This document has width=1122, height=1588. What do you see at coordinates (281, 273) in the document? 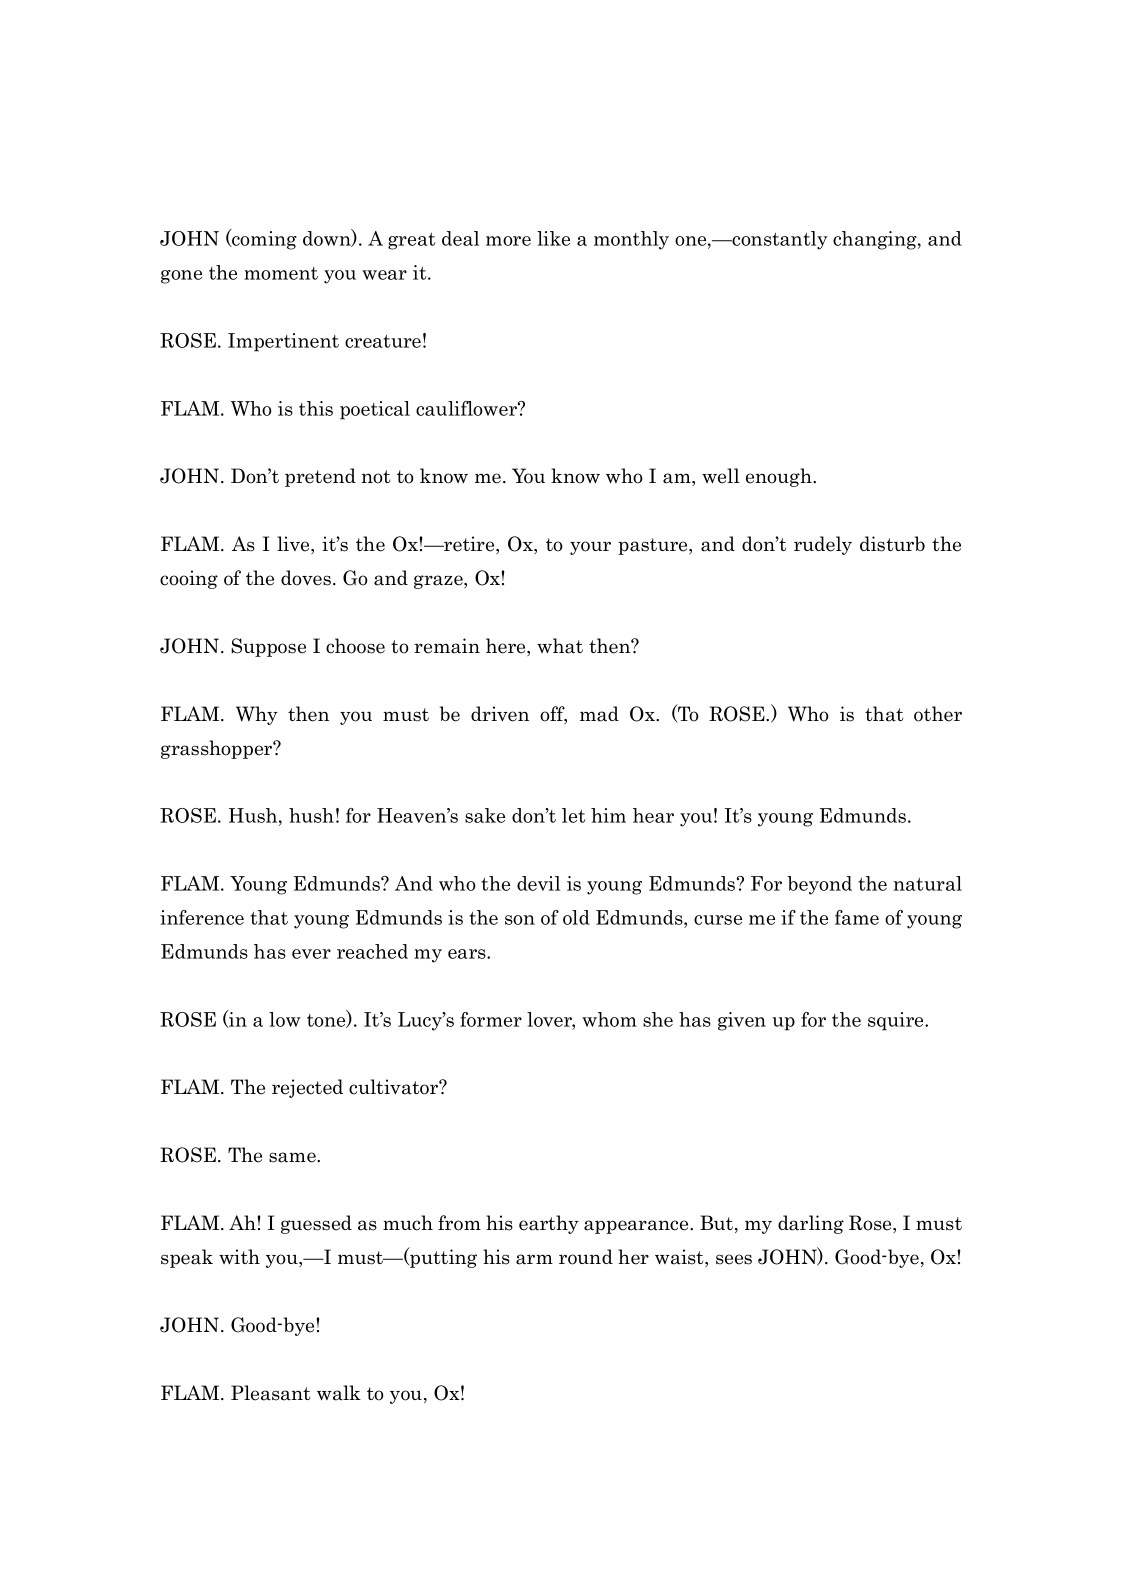
I see `moment` at bounding box center [281, 273].
